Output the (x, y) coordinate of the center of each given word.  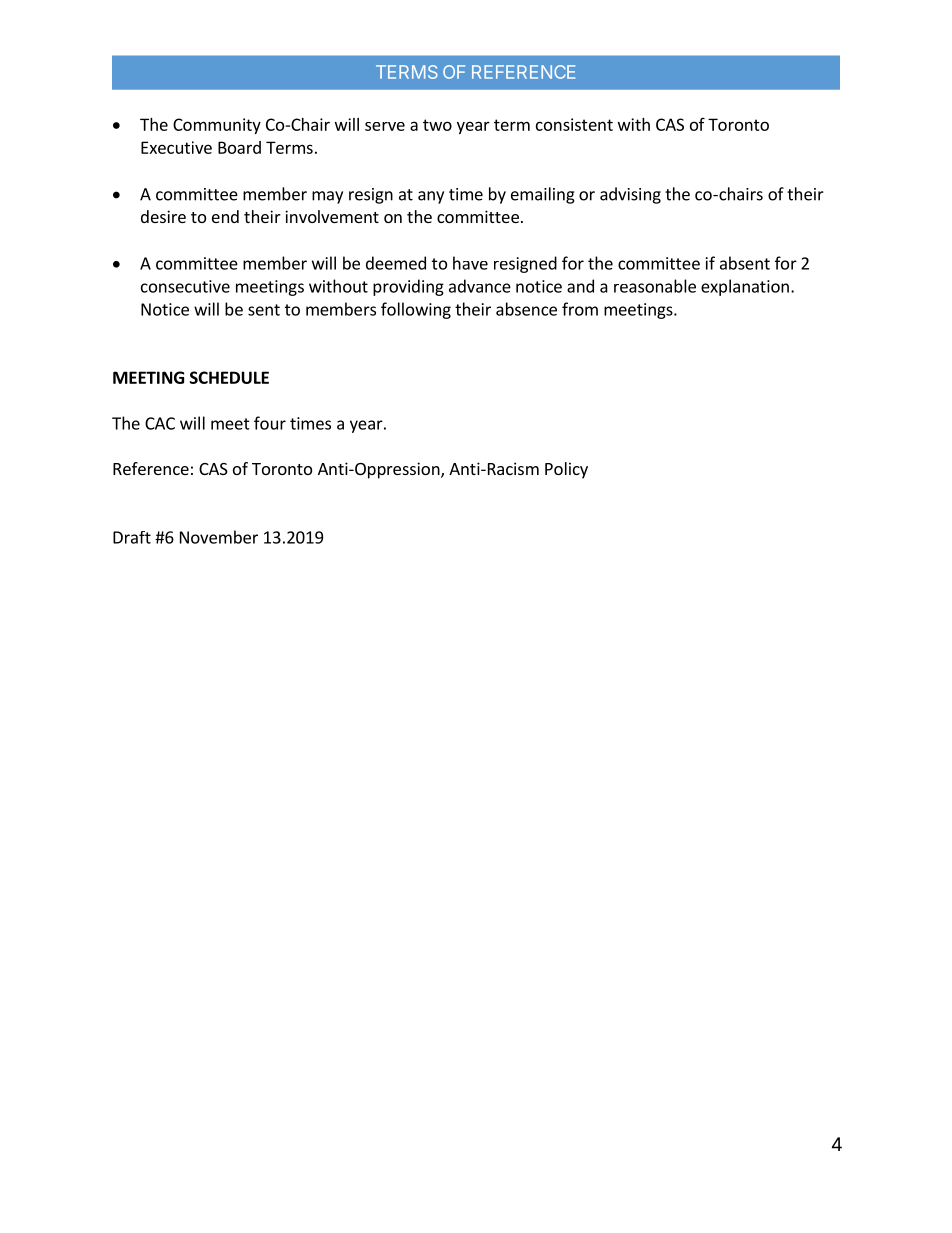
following (416, 310)
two (437, 125)
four (270, 423)
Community (217, 126)
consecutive (185, 286)
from (580, 309)
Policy (566, 470)
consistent (574, 124)
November (219, 537)
